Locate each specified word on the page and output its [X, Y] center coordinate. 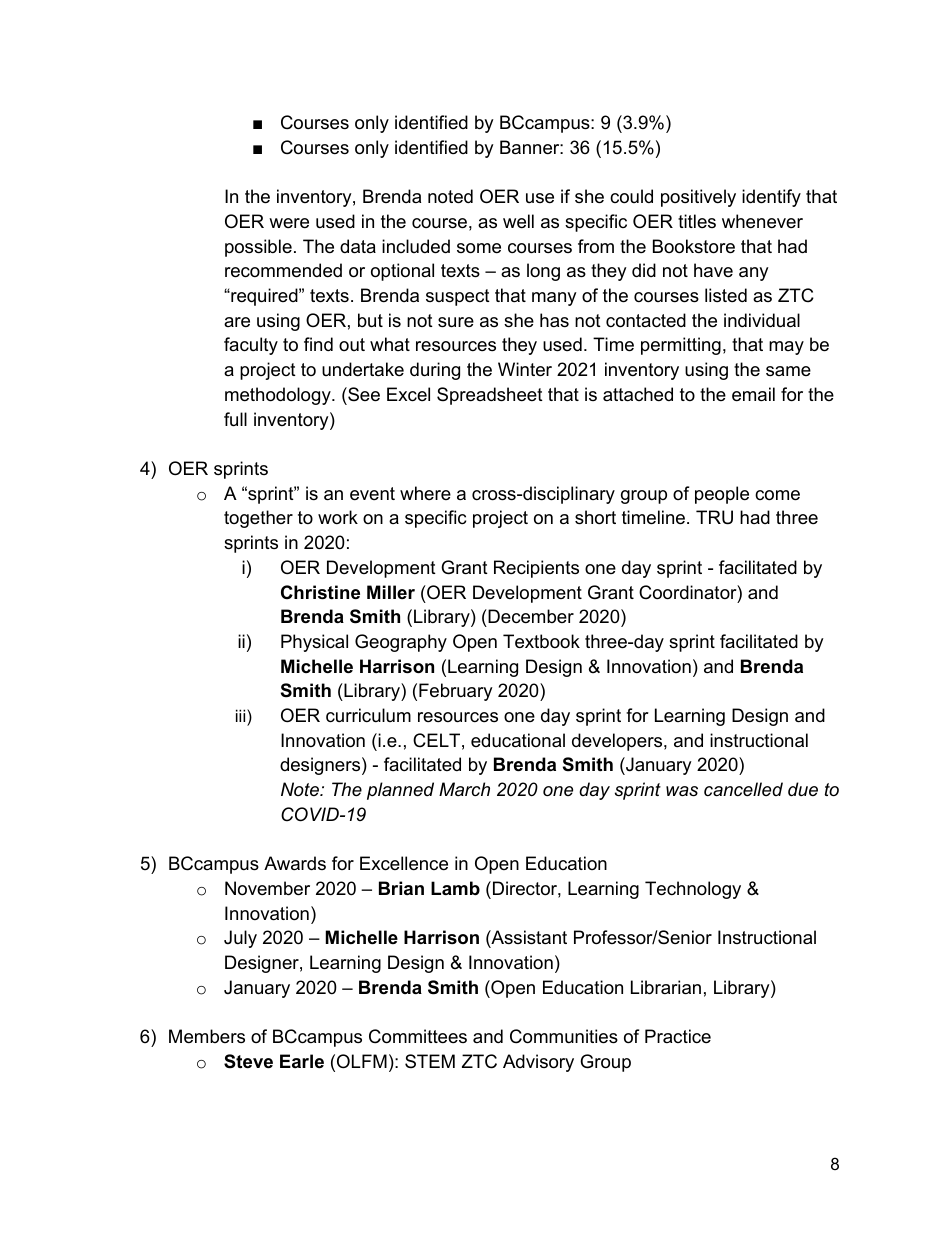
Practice [678, 1036]
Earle [302, 1061]
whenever [762, 221]
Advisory [538, 1063]
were [289, 223]
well [518, 221]
